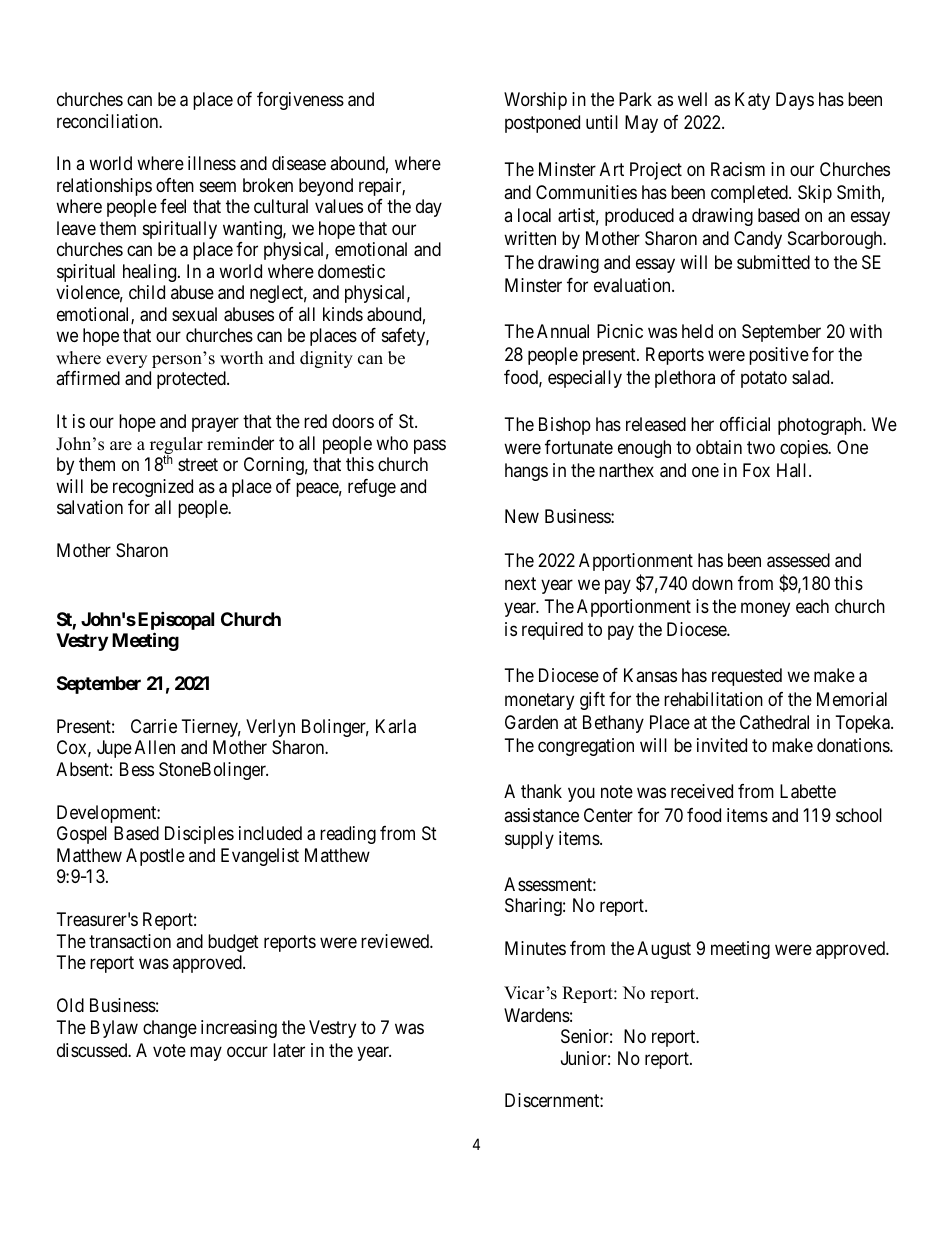 This document has width=952, height=1233. Describe the element at coordinates (430, 446) in the document. I see `pass` at that location.
